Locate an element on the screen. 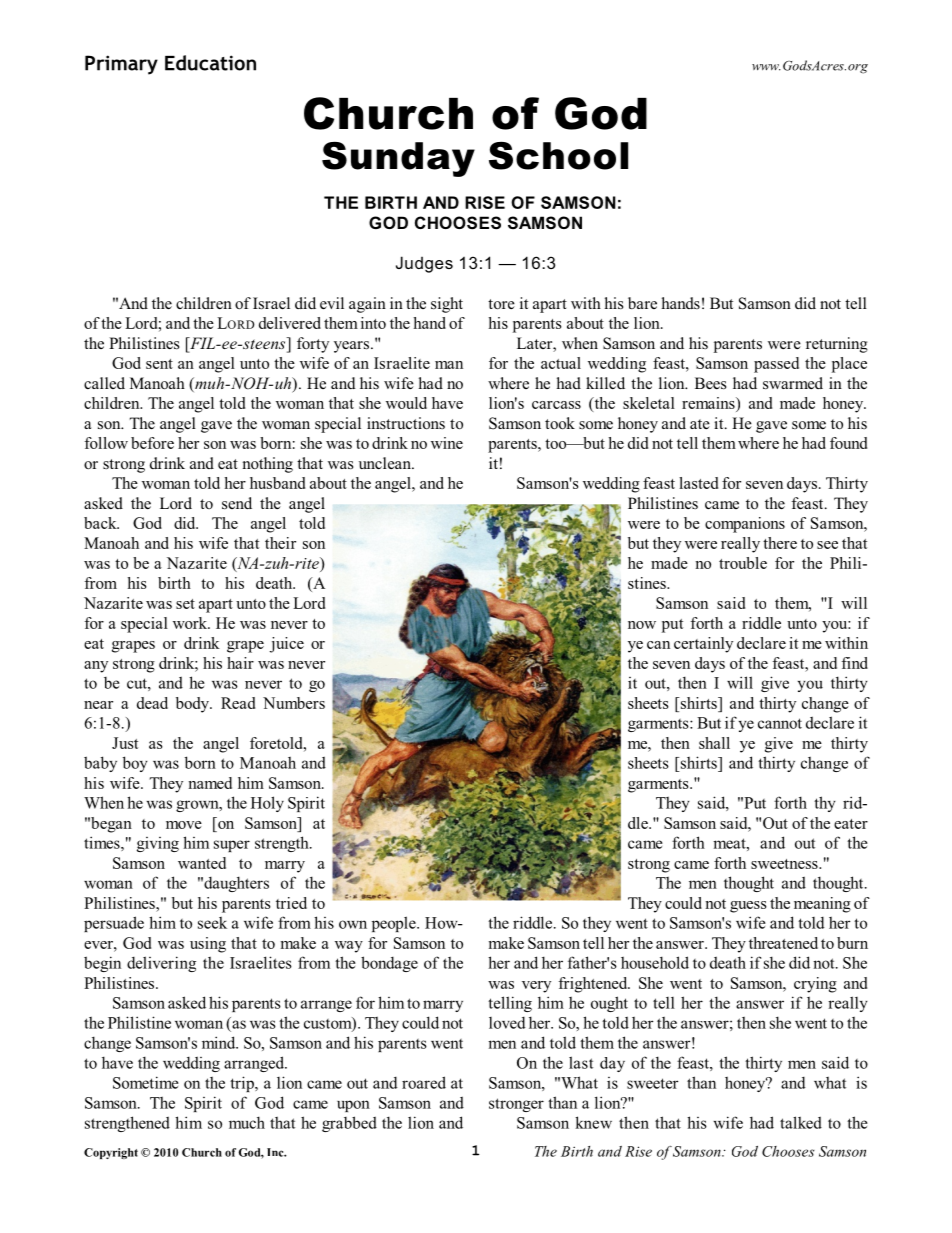 The image size is (952, 1233). remains is located at coordinates (709, 403).
